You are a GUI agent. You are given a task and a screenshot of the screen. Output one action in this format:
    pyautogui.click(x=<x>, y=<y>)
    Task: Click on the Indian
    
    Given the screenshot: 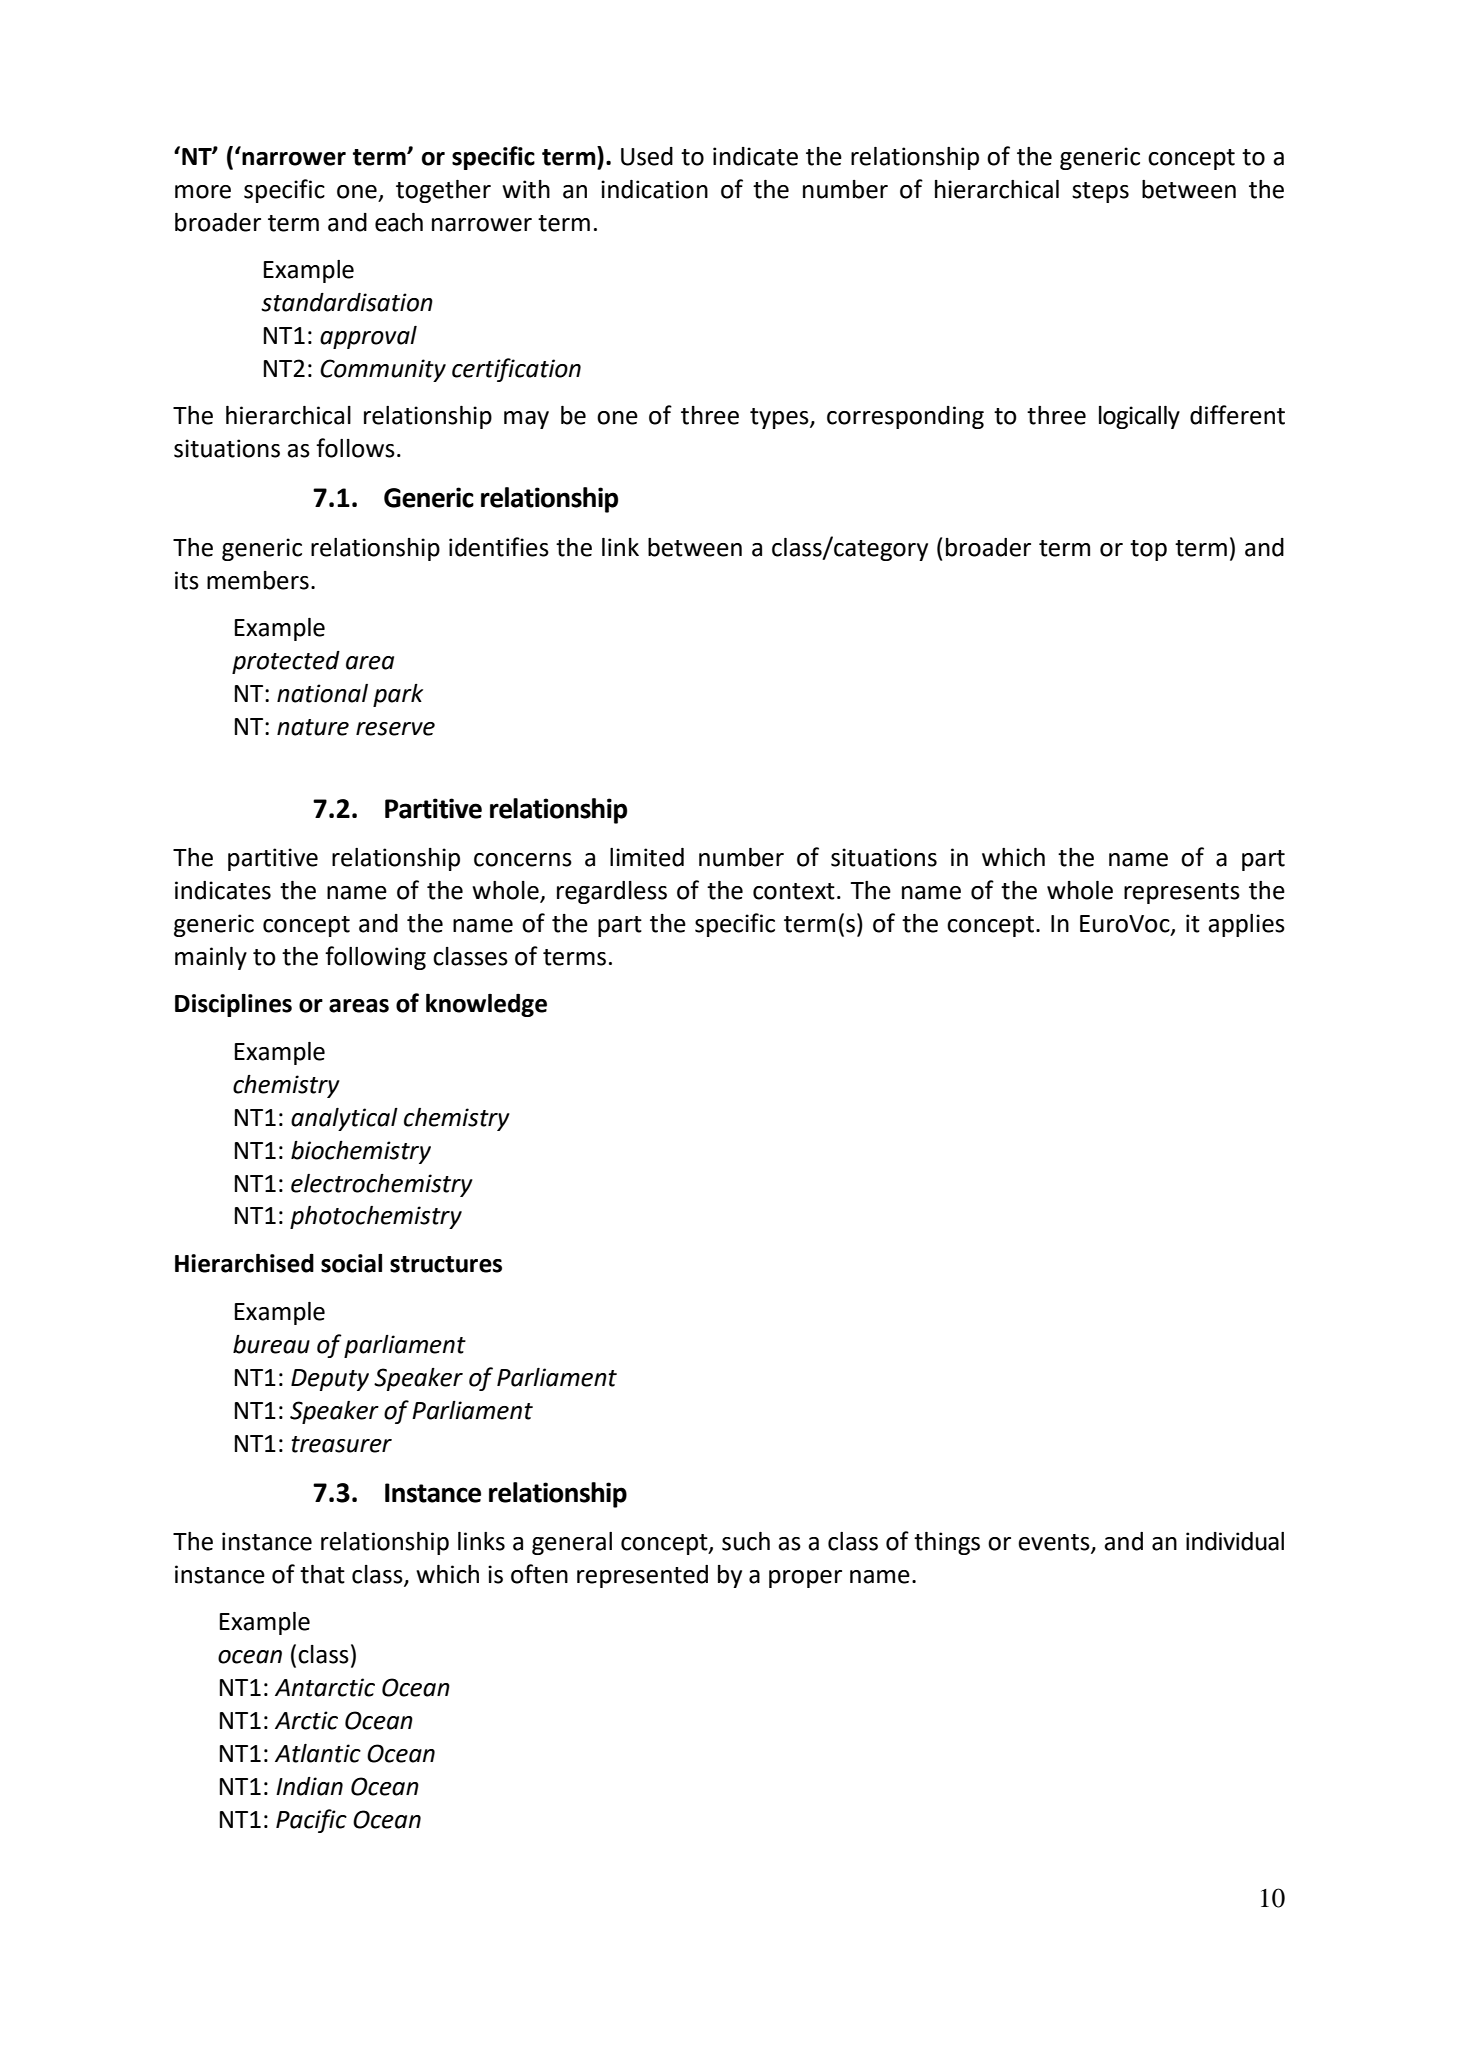 What is the action you would take?
    pyautogui.click(x=309, y=1786)
